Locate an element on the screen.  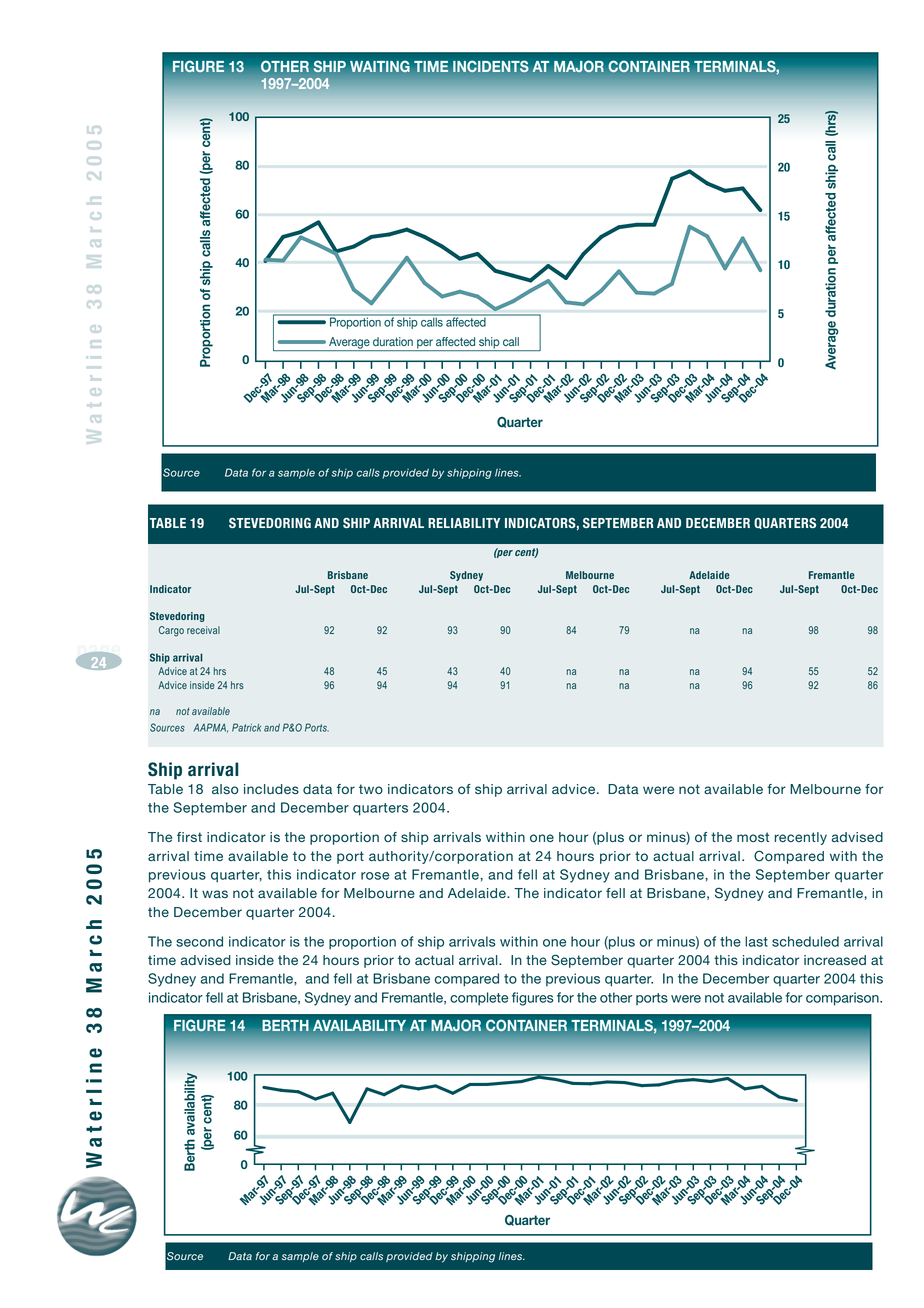
Cargo is located at coordinates (171, 631).
